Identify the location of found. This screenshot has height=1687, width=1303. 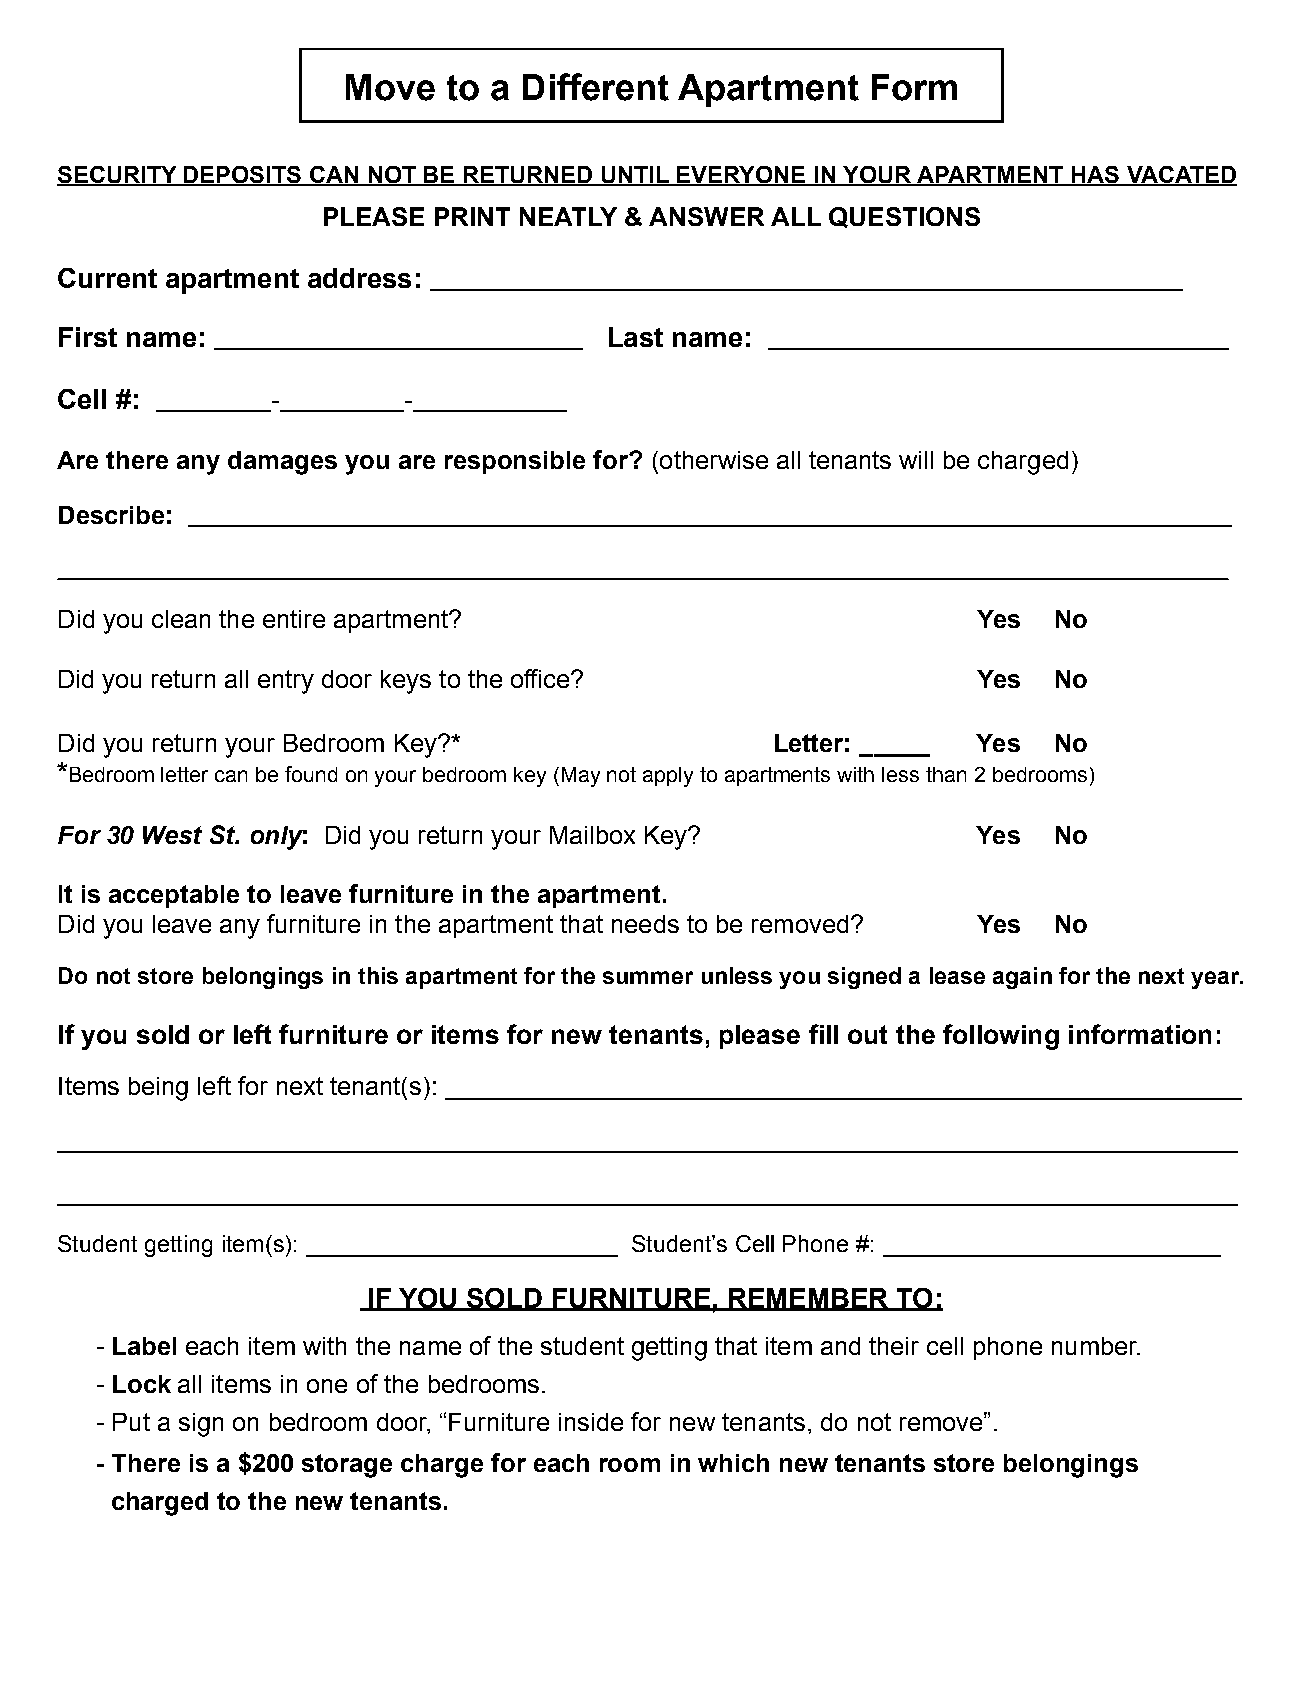
(311, 774).
